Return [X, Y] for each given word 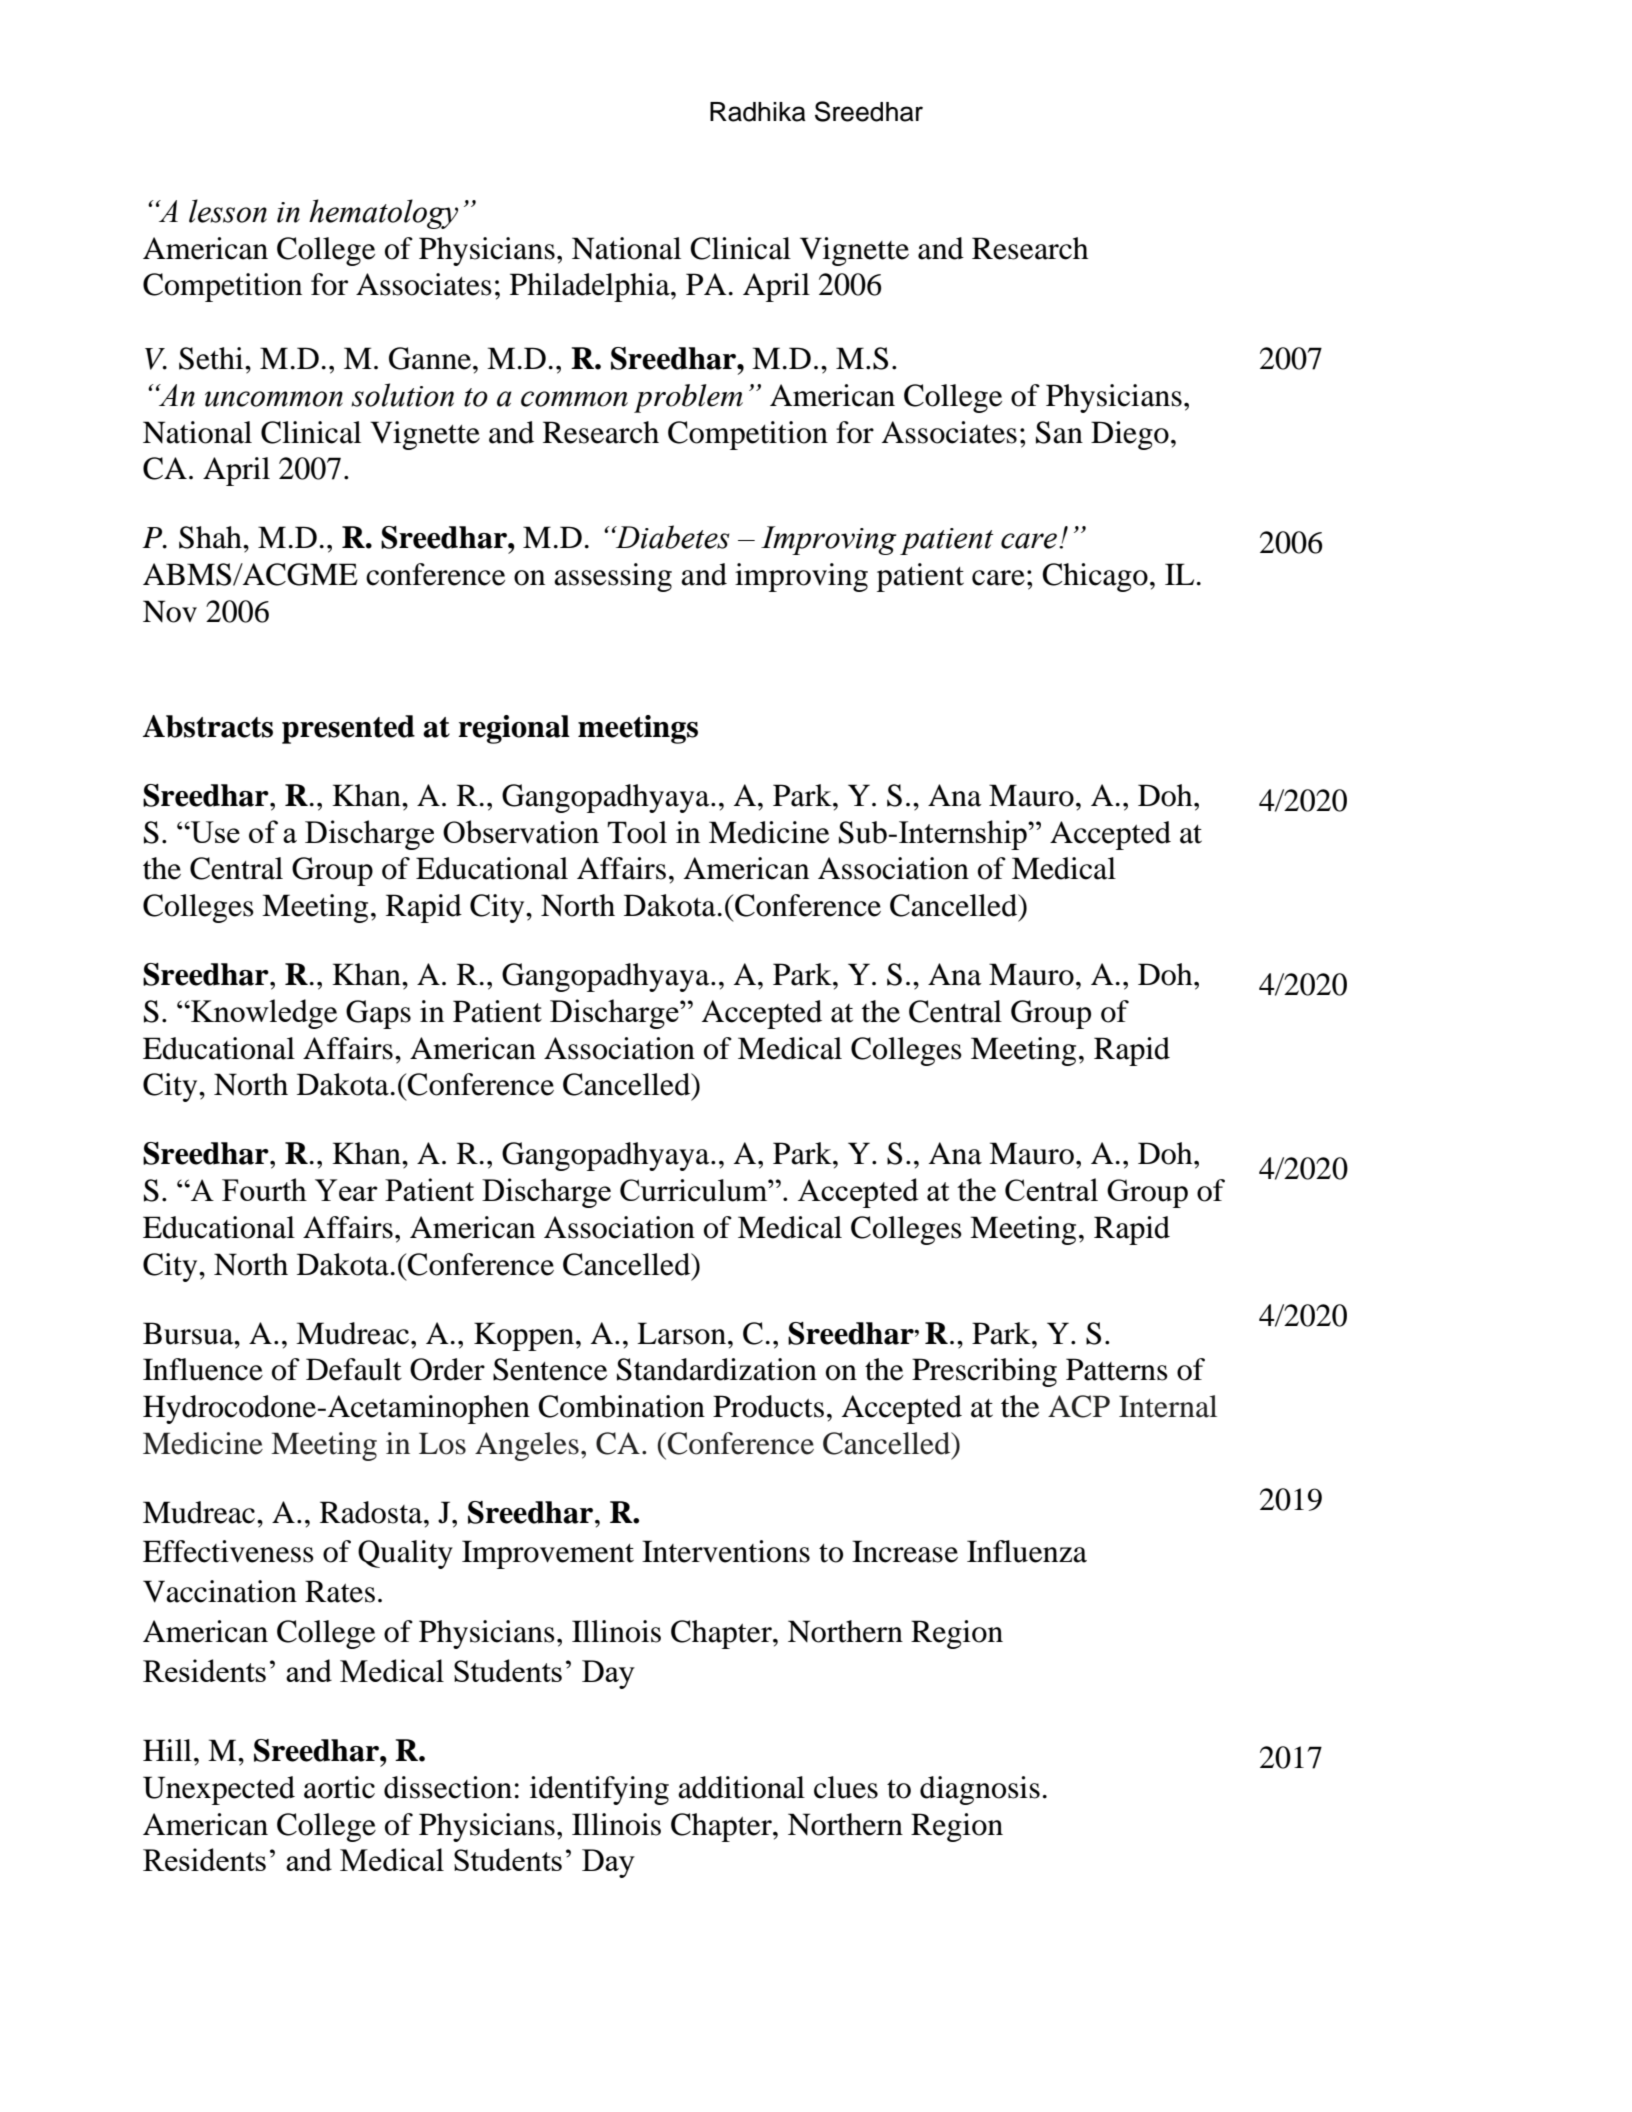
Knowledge [263, 1014]
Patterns [1117, 1369]
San [1059, 432]
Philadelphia [591, 287]
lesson [228, 211]
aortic [339, 1787]
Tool [637, 832]
